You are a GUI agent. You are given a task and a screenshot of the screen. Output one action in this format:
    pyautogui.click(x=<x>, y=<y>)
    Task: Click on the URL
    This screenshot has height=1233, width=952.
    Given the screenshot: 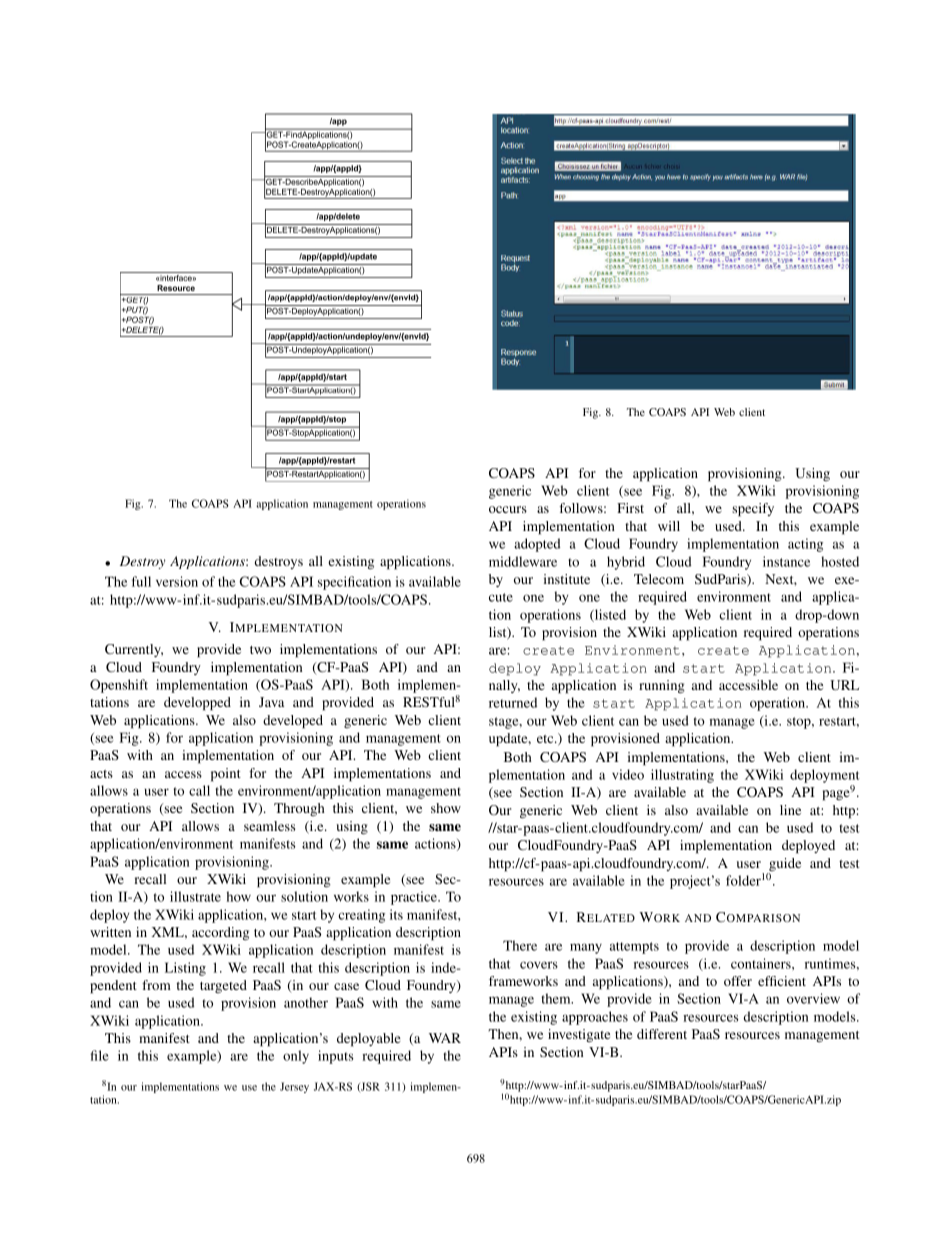 What is the action you would take?
    pyautogui.click(x=844, y=685)
